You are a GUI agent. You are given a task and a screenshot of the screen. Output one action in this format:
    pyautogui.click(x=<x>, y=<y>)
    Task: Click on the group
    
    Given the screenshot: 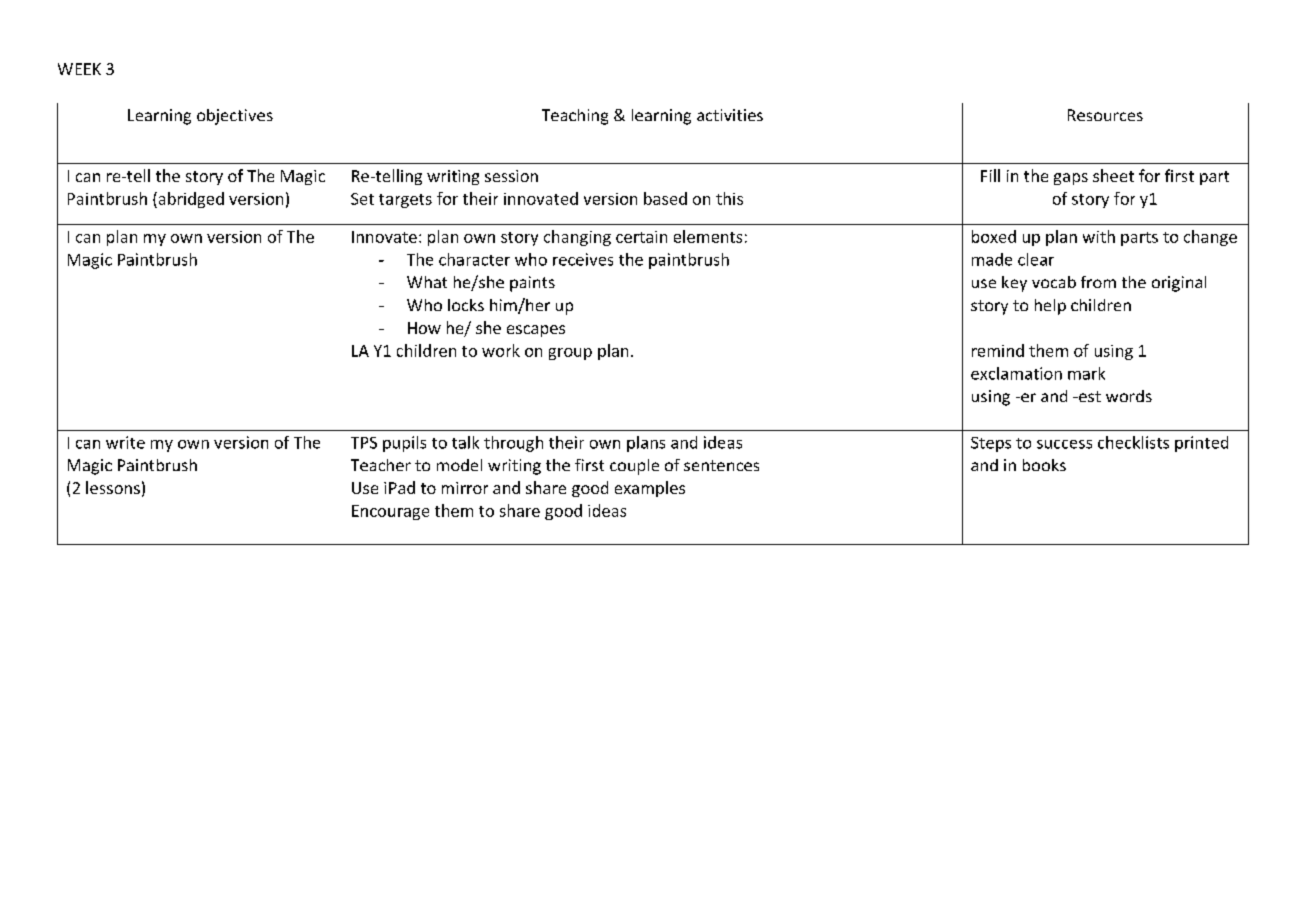 What is the action you would take?
    pyautogui.click(x=570, y=354)
